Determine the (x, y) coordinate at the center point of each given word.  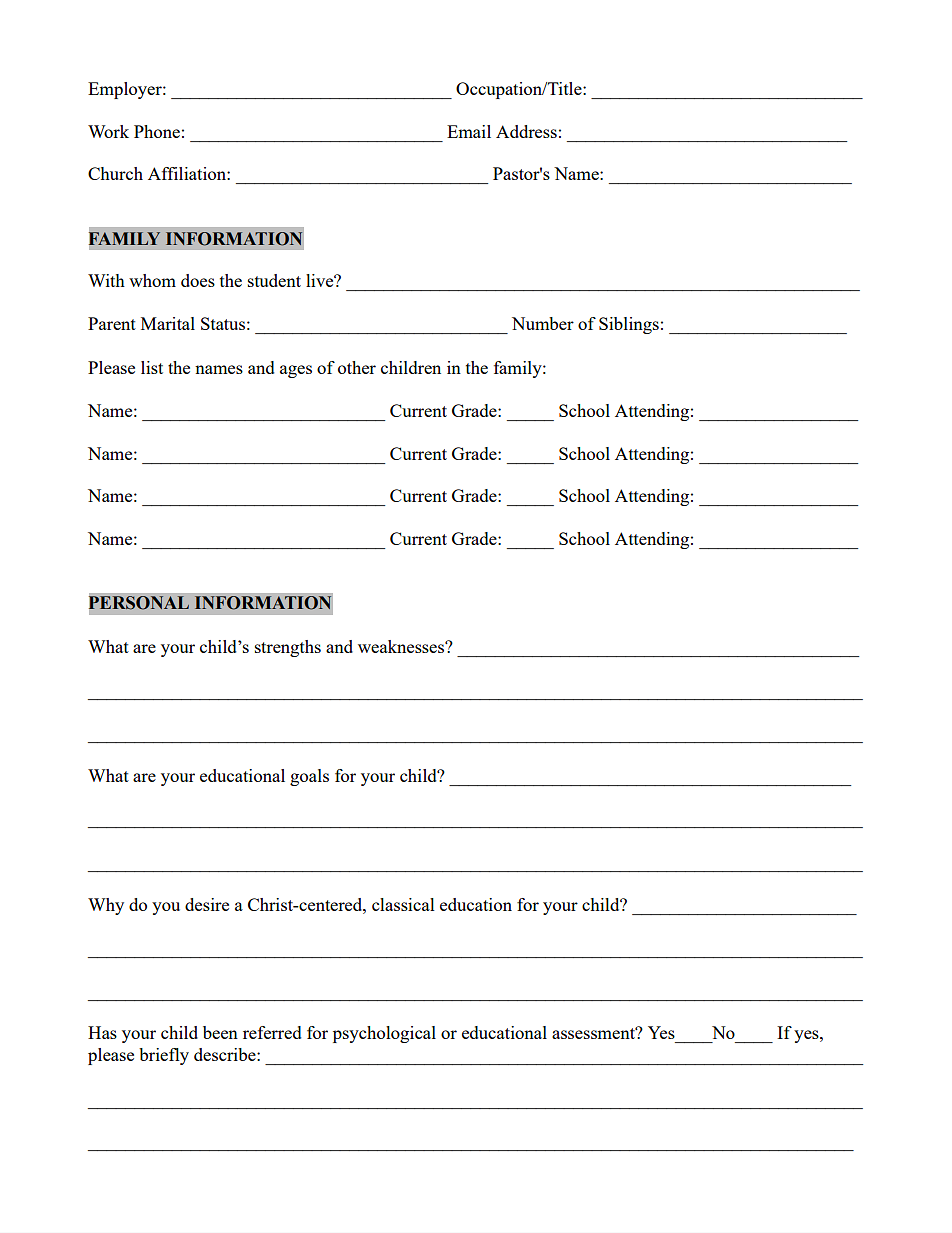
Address (526, 131)
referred (272, 1032)
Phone (157, 131)
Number (543, 323)
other (357, 367)
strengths (288, 648)
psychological (384, 1034)
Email (469, 131)
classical (403, 904)
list (152, 367)
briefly (164, 1056)
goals (309, 777)
